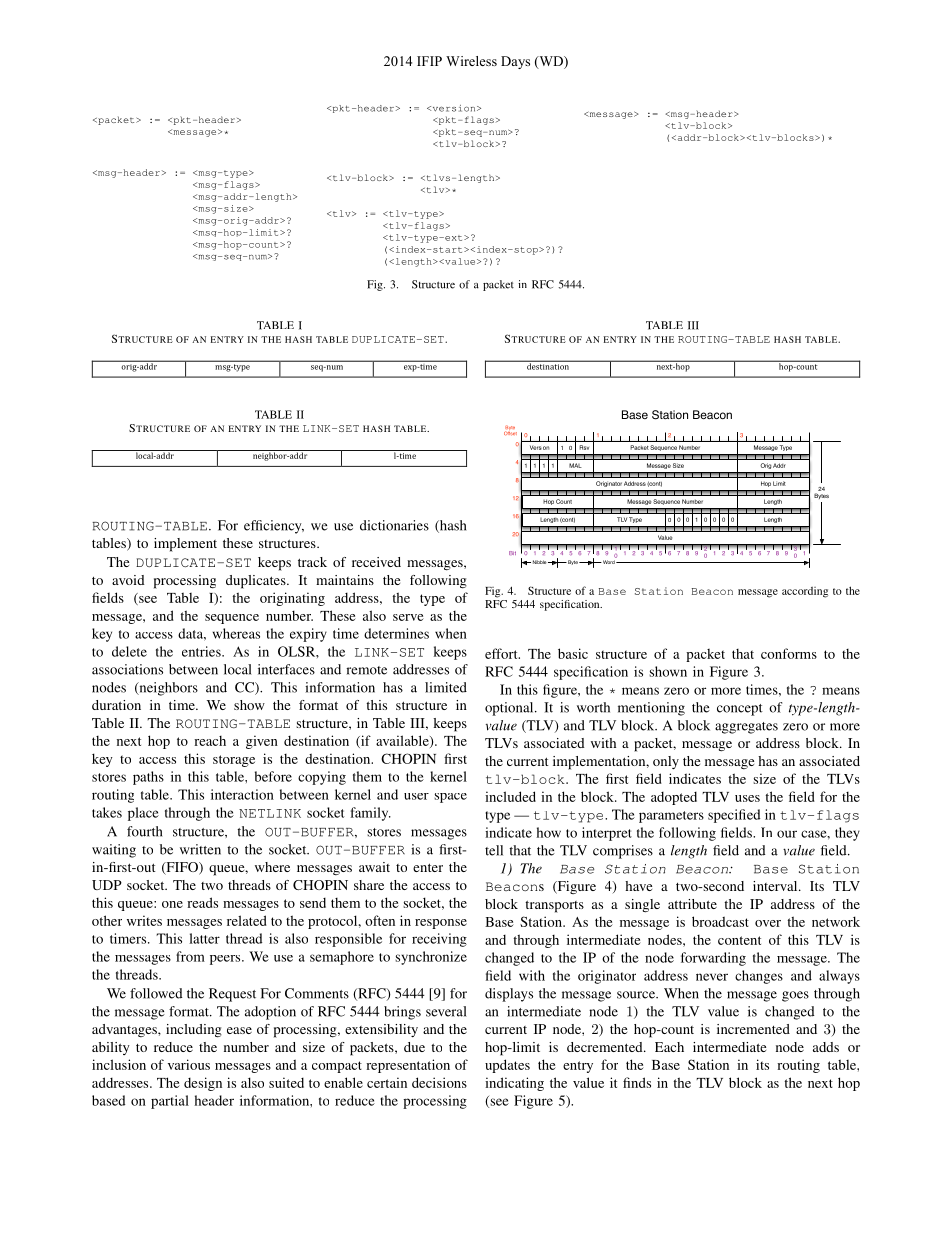 Image resolution: width=952 pixels, height=1233 pixels. What do you see at coordinates (471, 61) in the page?
I see `Wireless` at bounding box center [471, 61].
